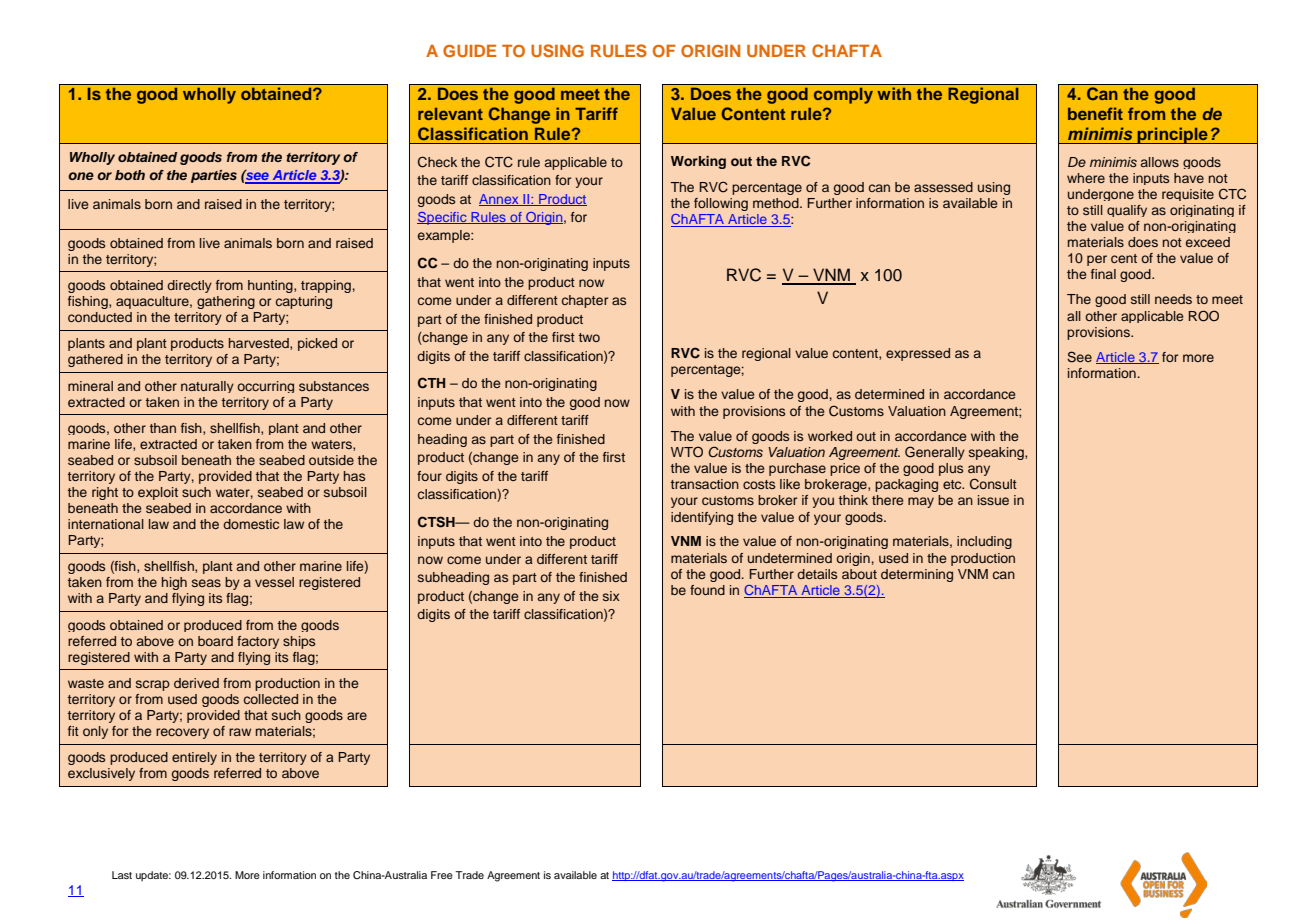 This image has height=924, width=1308. What do you see at coordinates (442, 875) in the image?
I see `Free` at bounding box center [442, 875].
